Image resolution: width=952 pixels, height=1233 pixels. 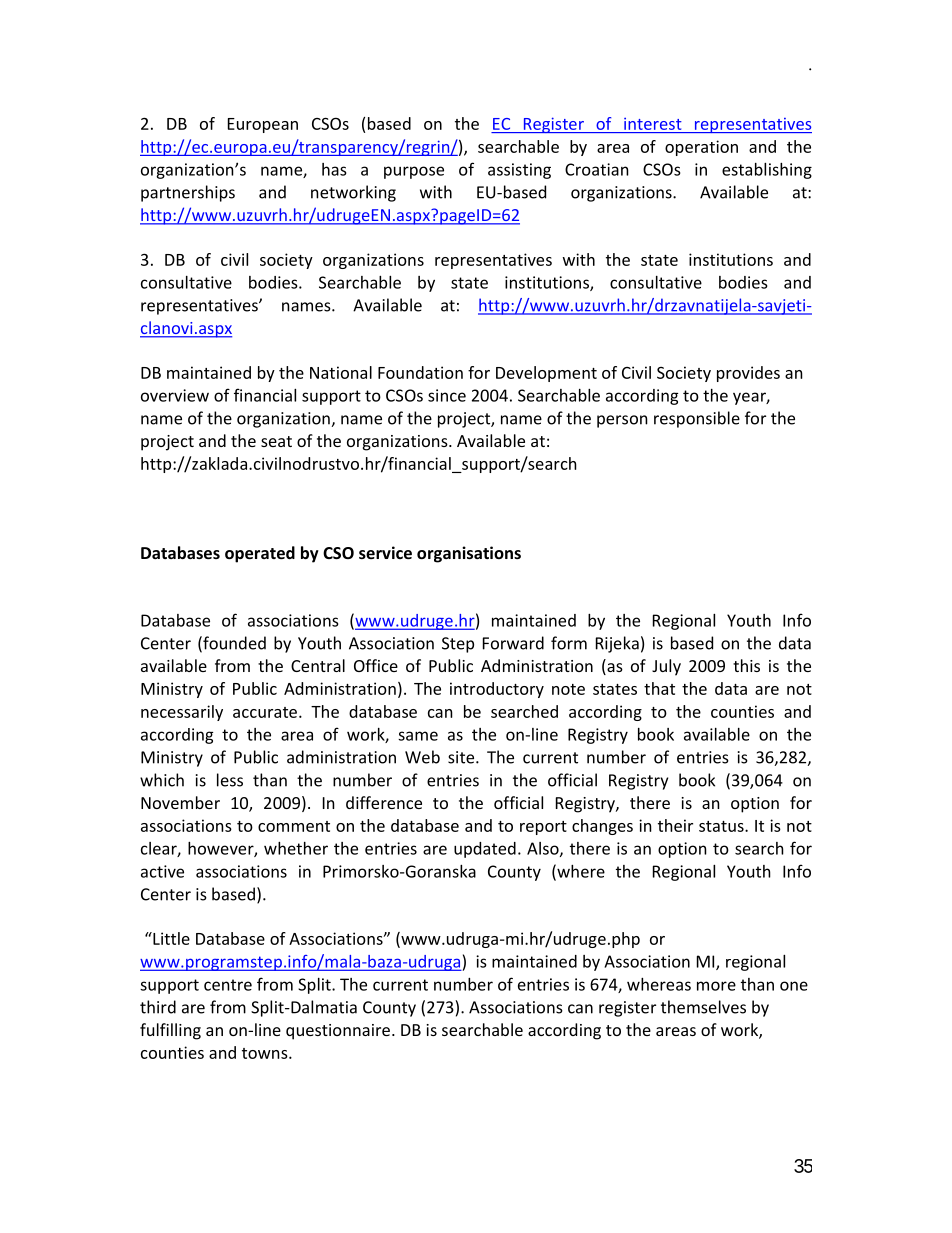 What do you see at coordinates (722, 826) in the page?
I see `status` at bounding box center [722, 826].
